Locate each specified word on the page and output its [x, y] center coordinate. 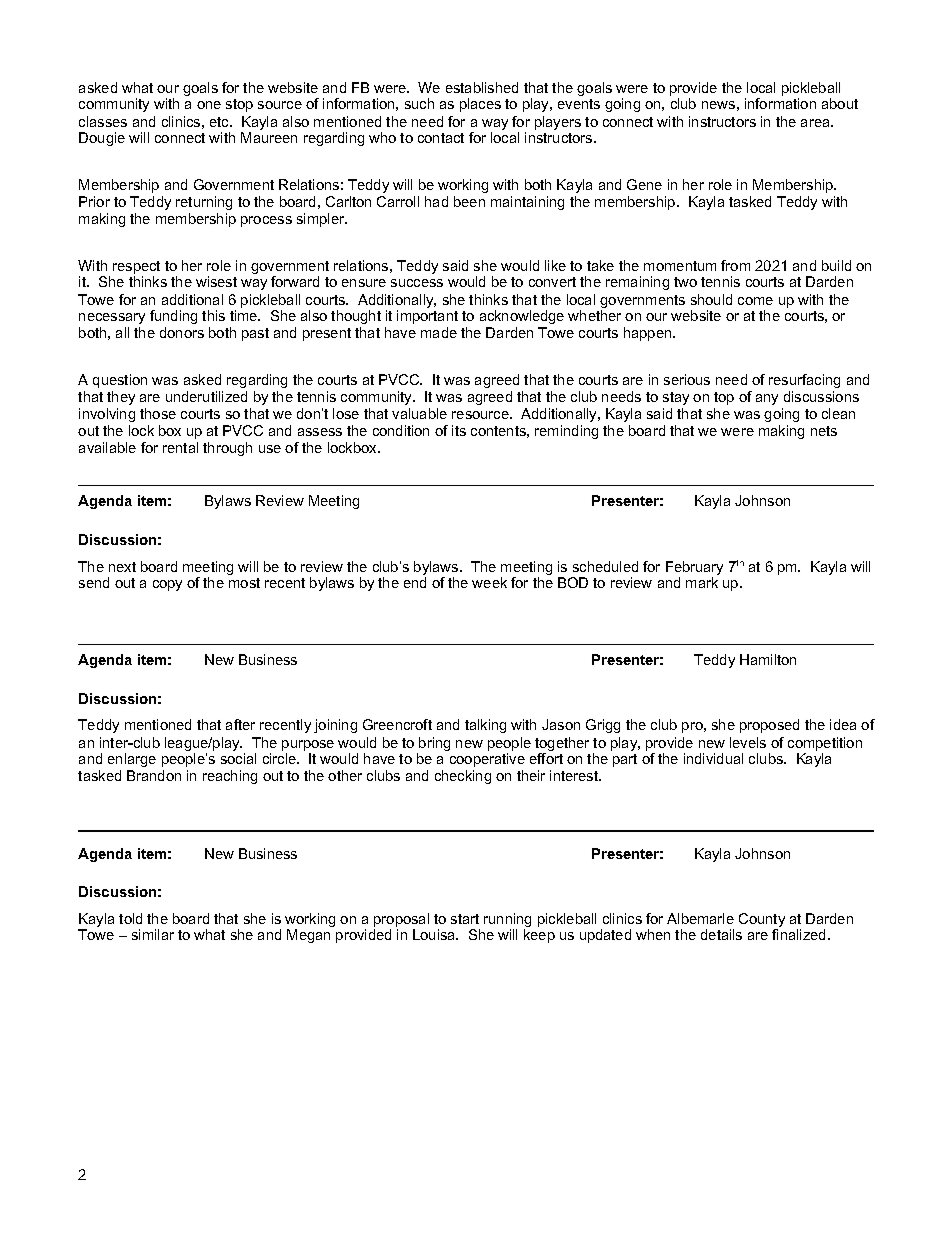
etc [220, 122]
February [694, 568]
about [840, 103]
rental [180, 447]
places [480, 105]
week [489, 582]
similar [153, 934]
